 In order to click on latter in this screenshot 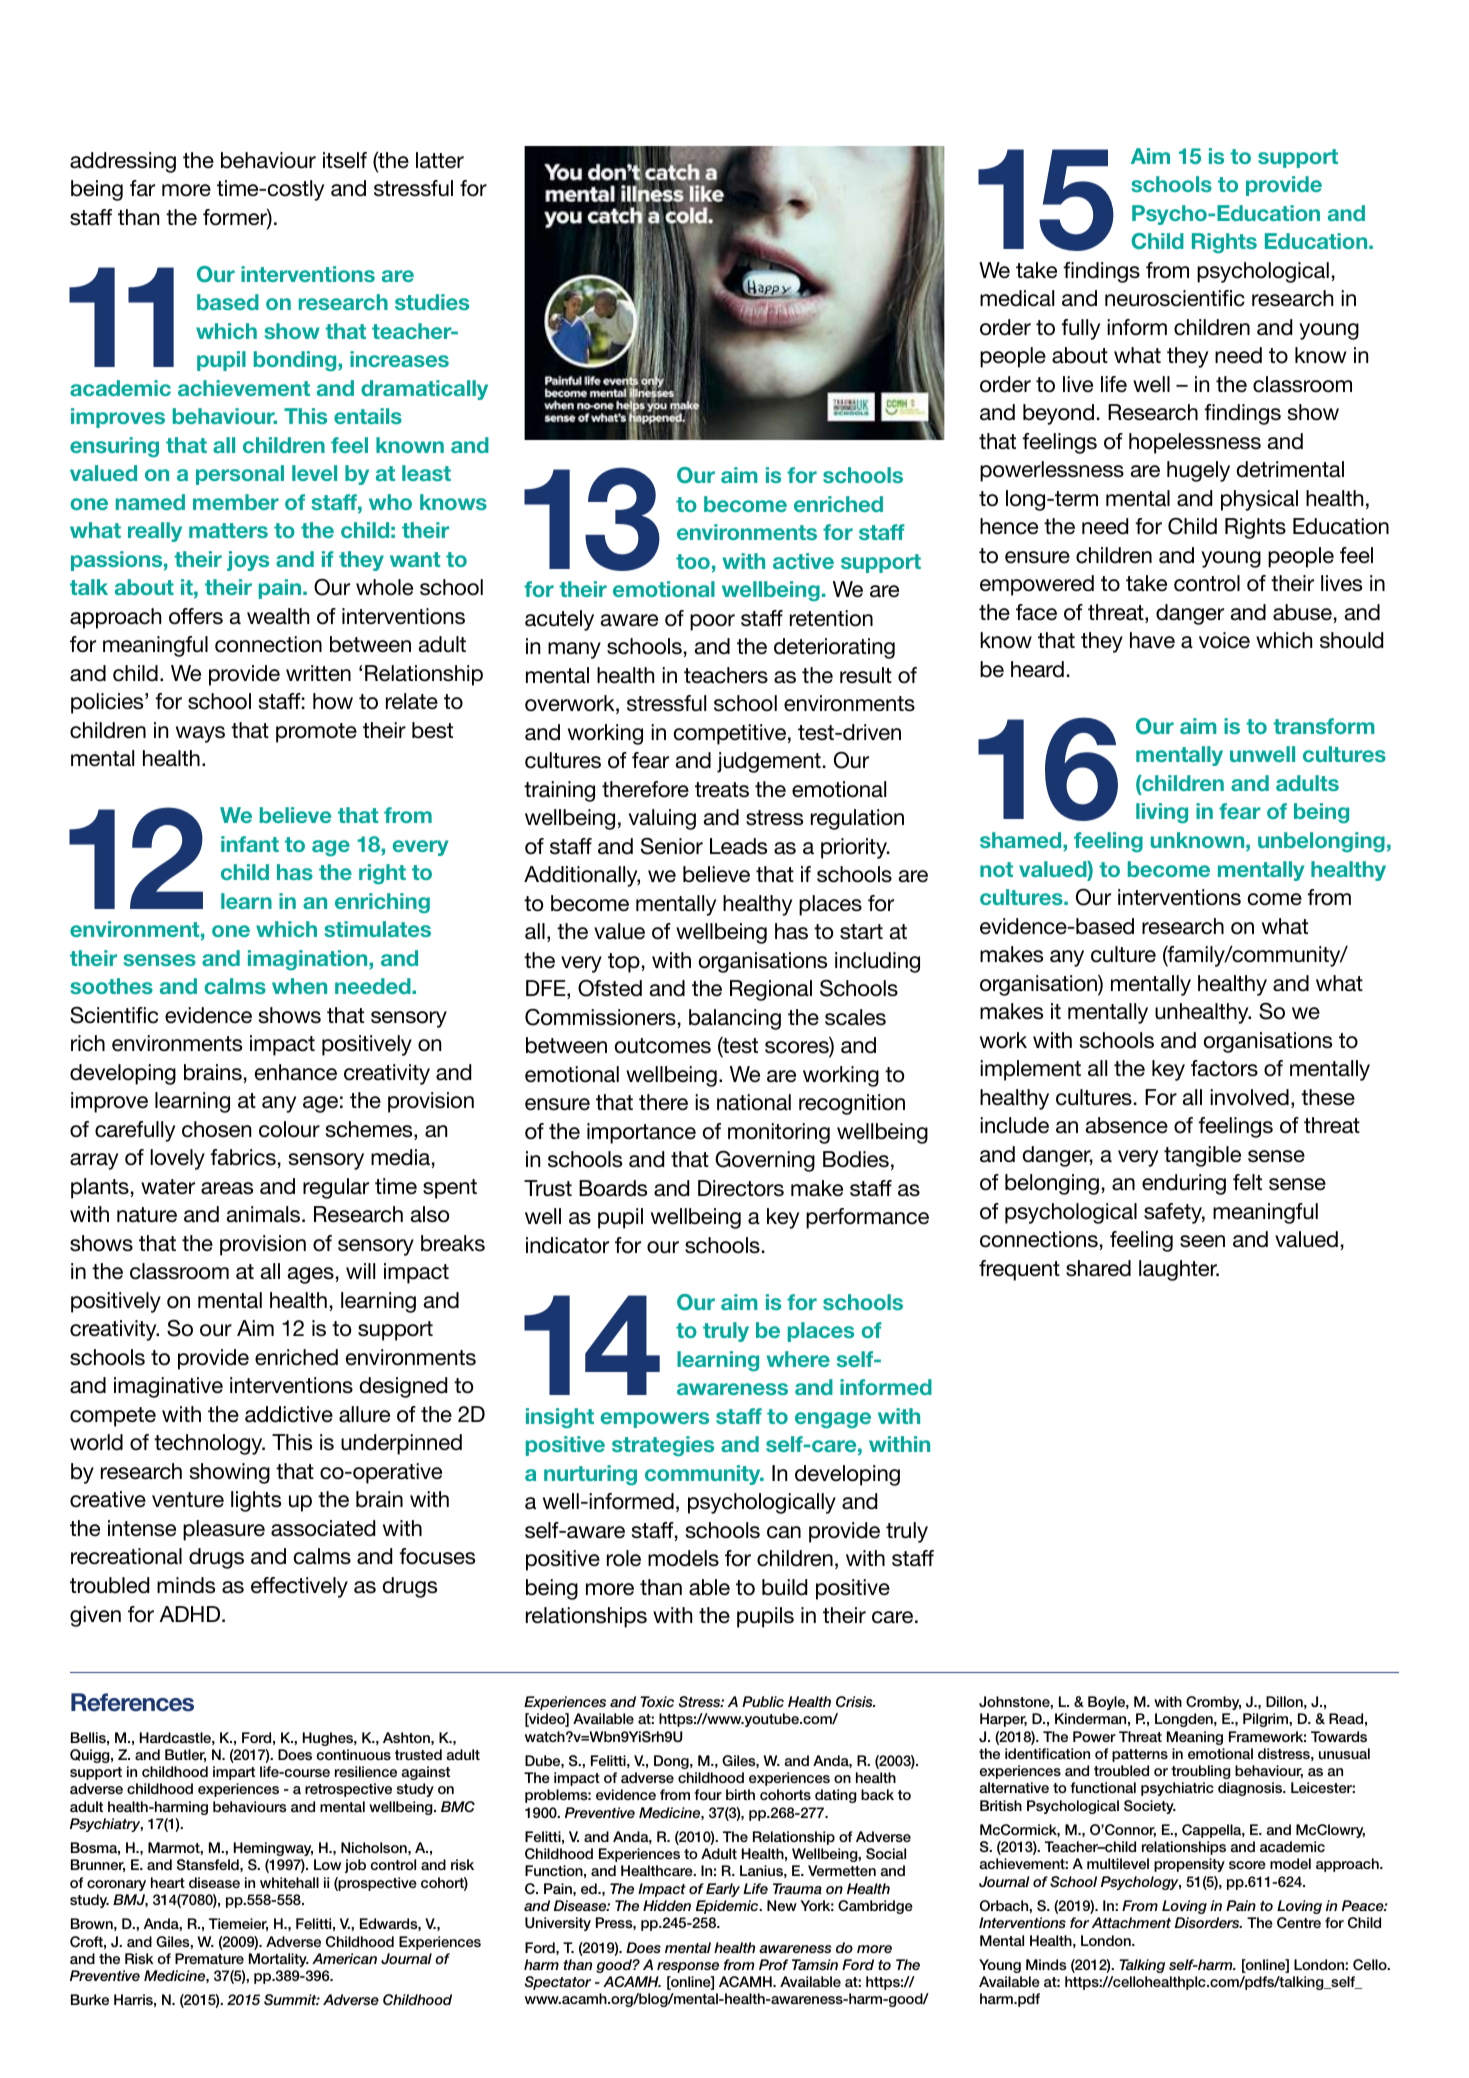, I will do `click(440, 160)`.
